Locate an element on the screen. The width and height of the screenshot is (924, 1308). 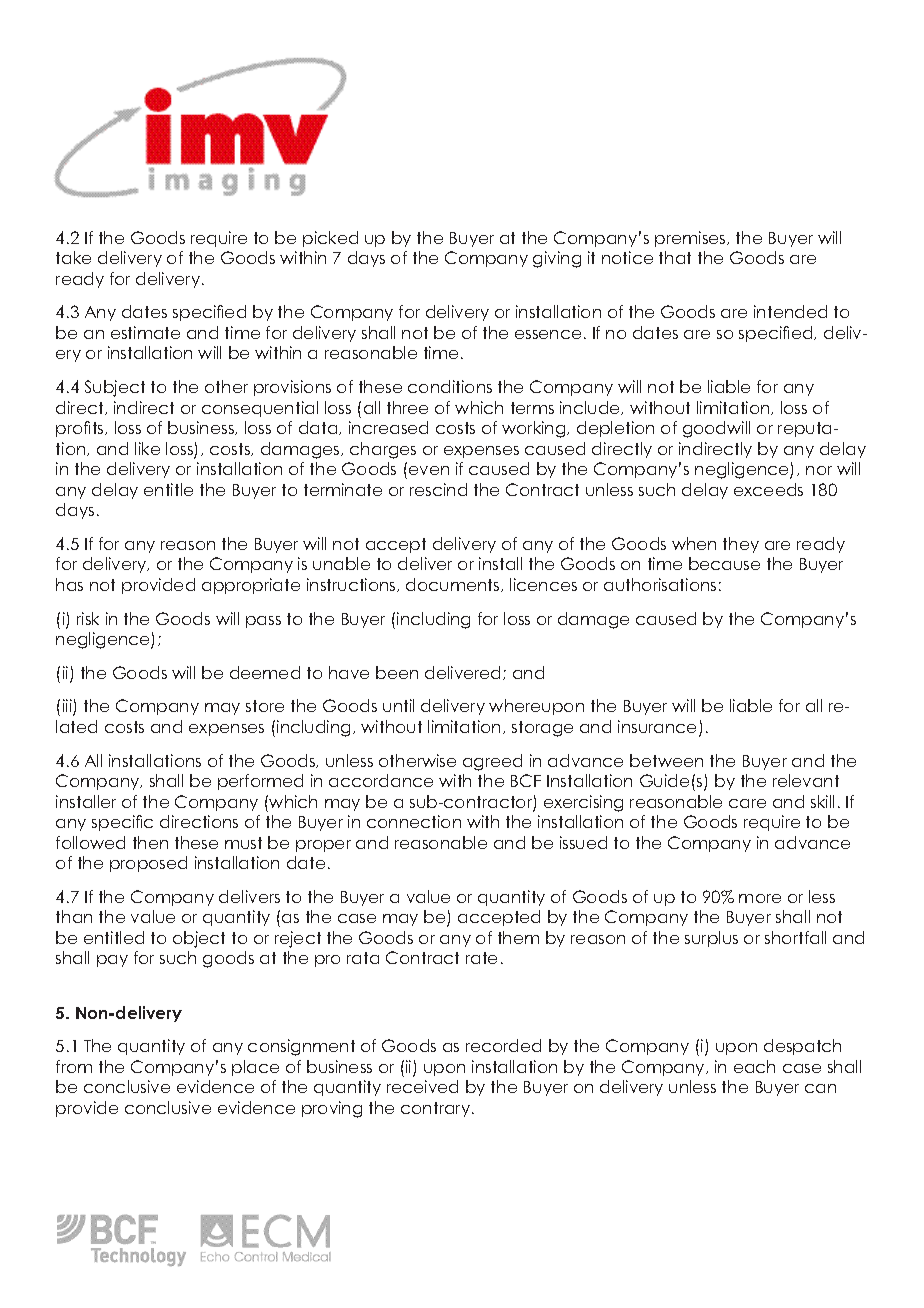
from is located at coordinates (74, 1066).
